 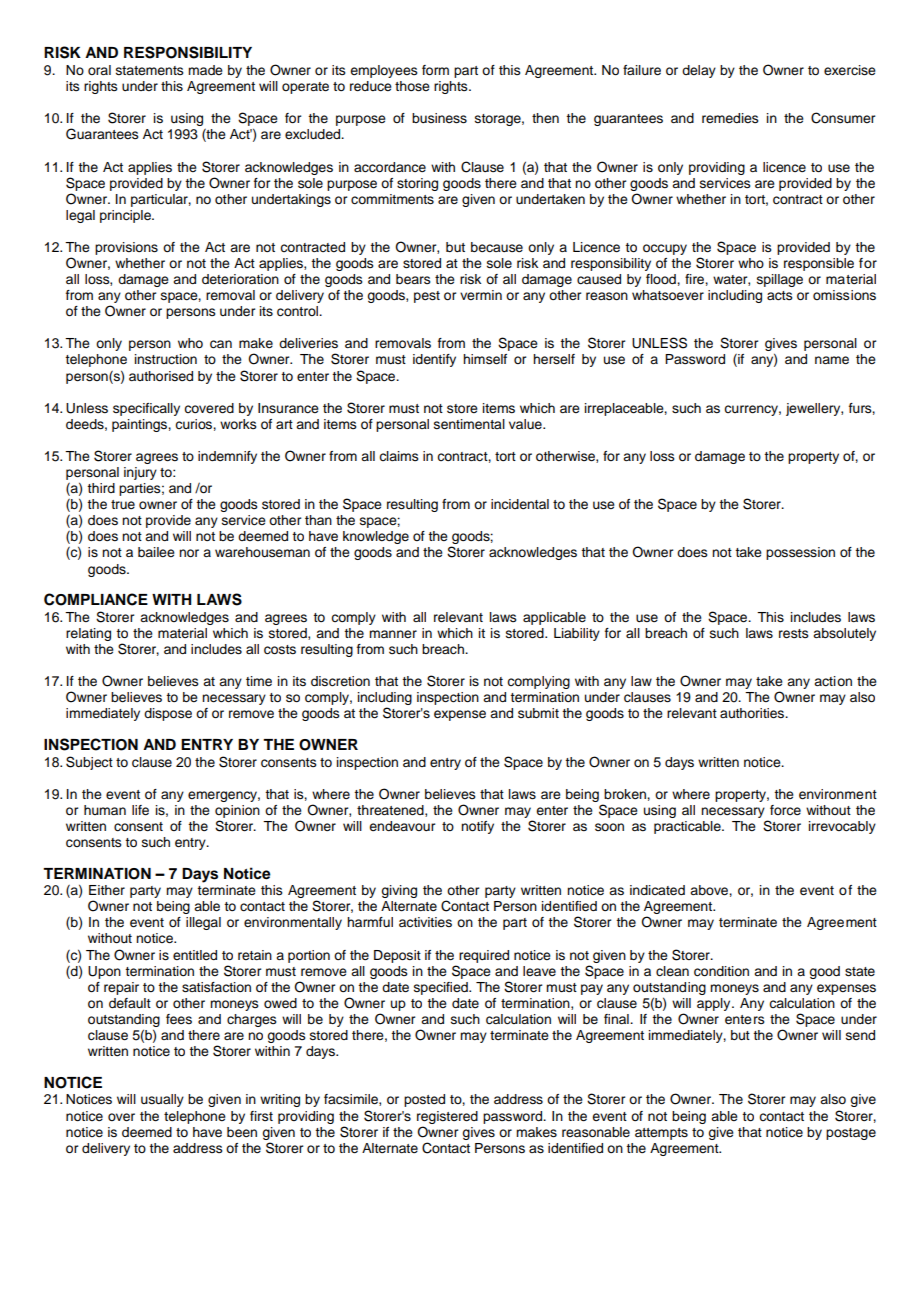 I want to click on notify, so click(x=477, y=827).
